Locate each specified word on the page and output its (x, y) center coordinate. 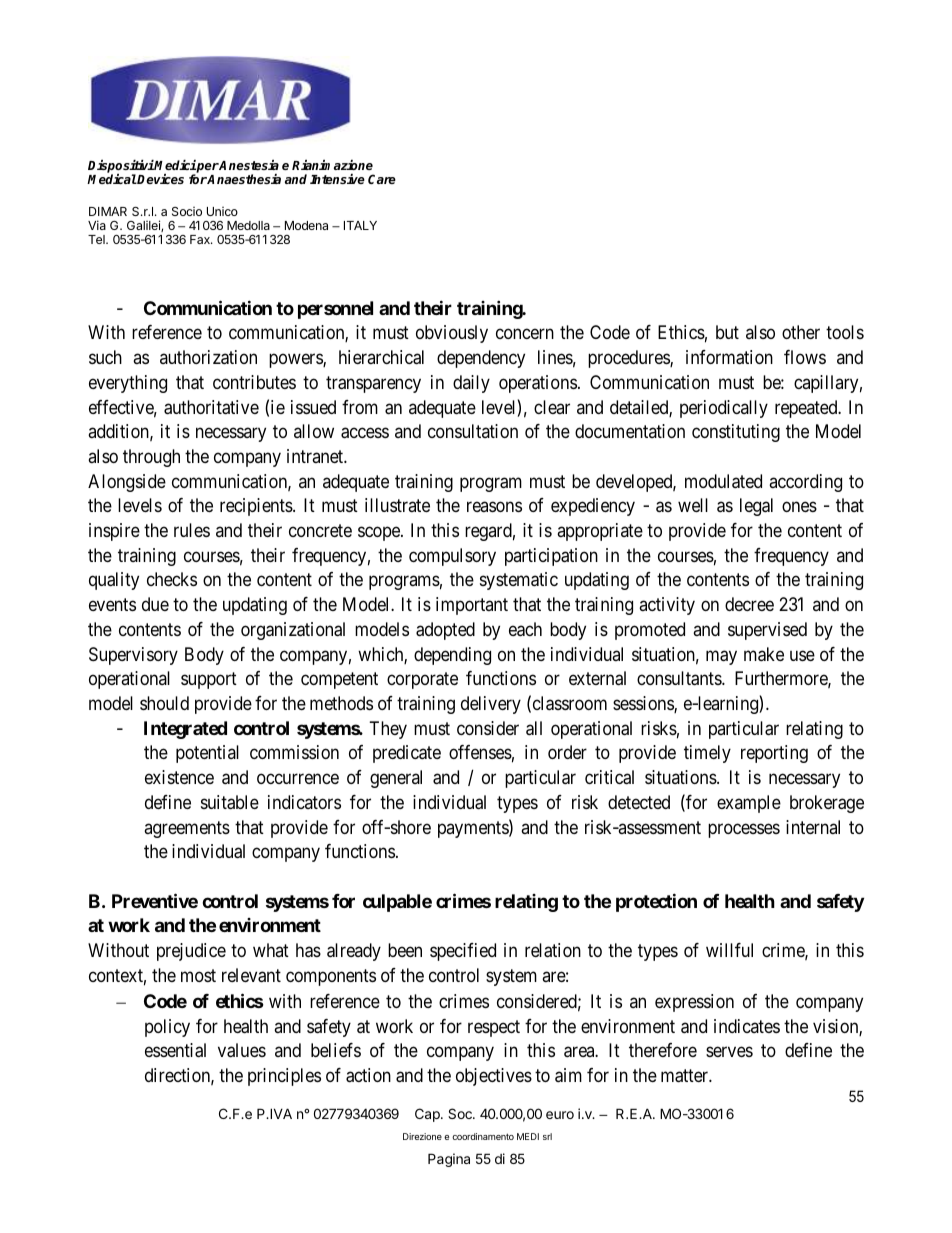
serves (729, 1052)
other (801, 332)
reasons (494, 507)
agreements (187, 829)
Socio (187, 211)
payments (474, 829)
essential (175, 1050)
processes (744, 830)
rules (192, 530)
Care (382, 179)
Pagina (449, 1160)
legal (756, 507)
